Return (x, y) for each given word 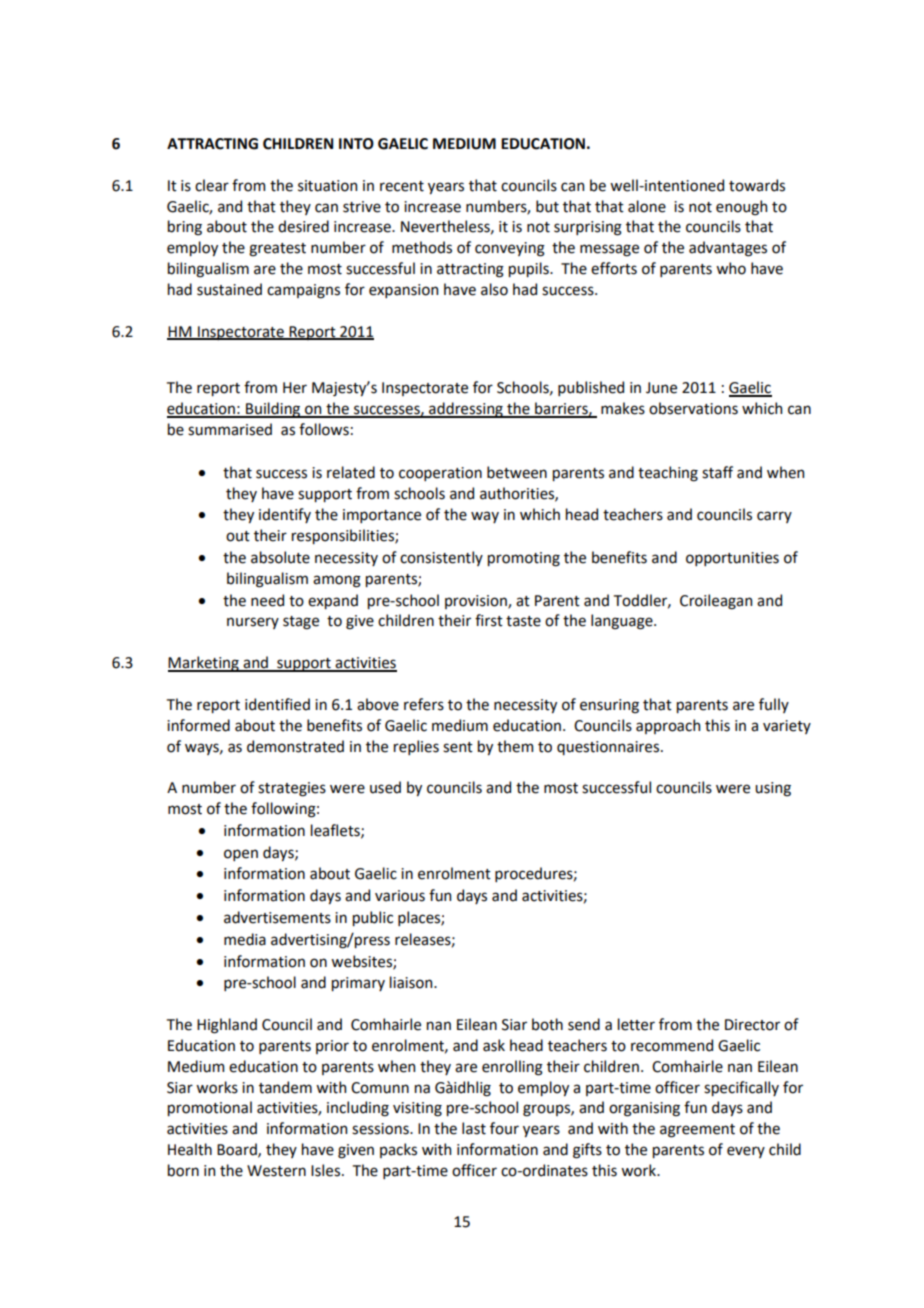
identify (285, 515)
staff (717, 472)
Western (276, 1171)
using (773, 789)
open (241, 855)
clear (212, 185)
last (474, 1128)
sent (458, 747)
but (547, 206)
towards (757, 185)
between (517, 472)
